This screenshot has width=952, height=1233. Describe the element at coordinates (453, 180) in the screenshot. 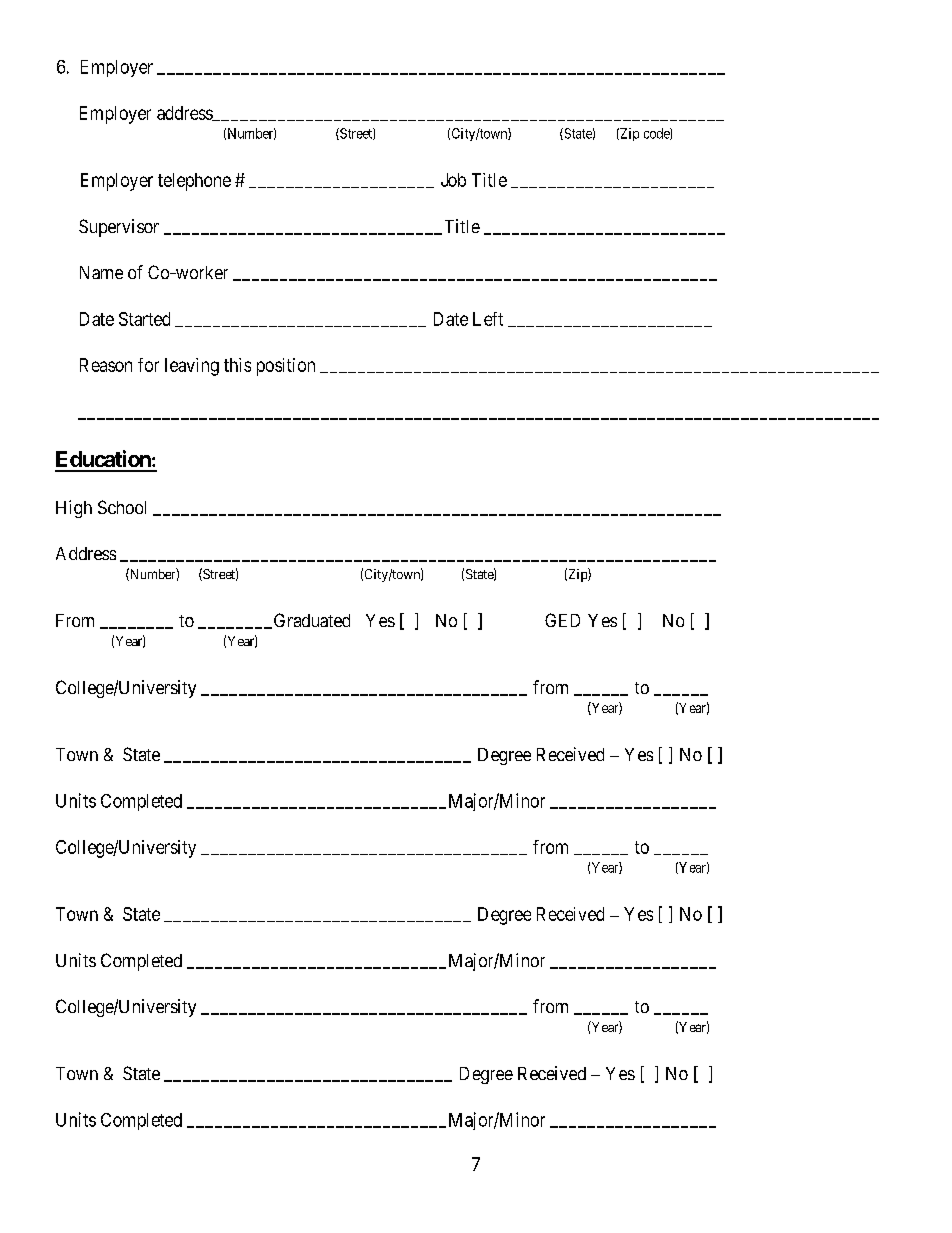

I see `Job` at that location.
